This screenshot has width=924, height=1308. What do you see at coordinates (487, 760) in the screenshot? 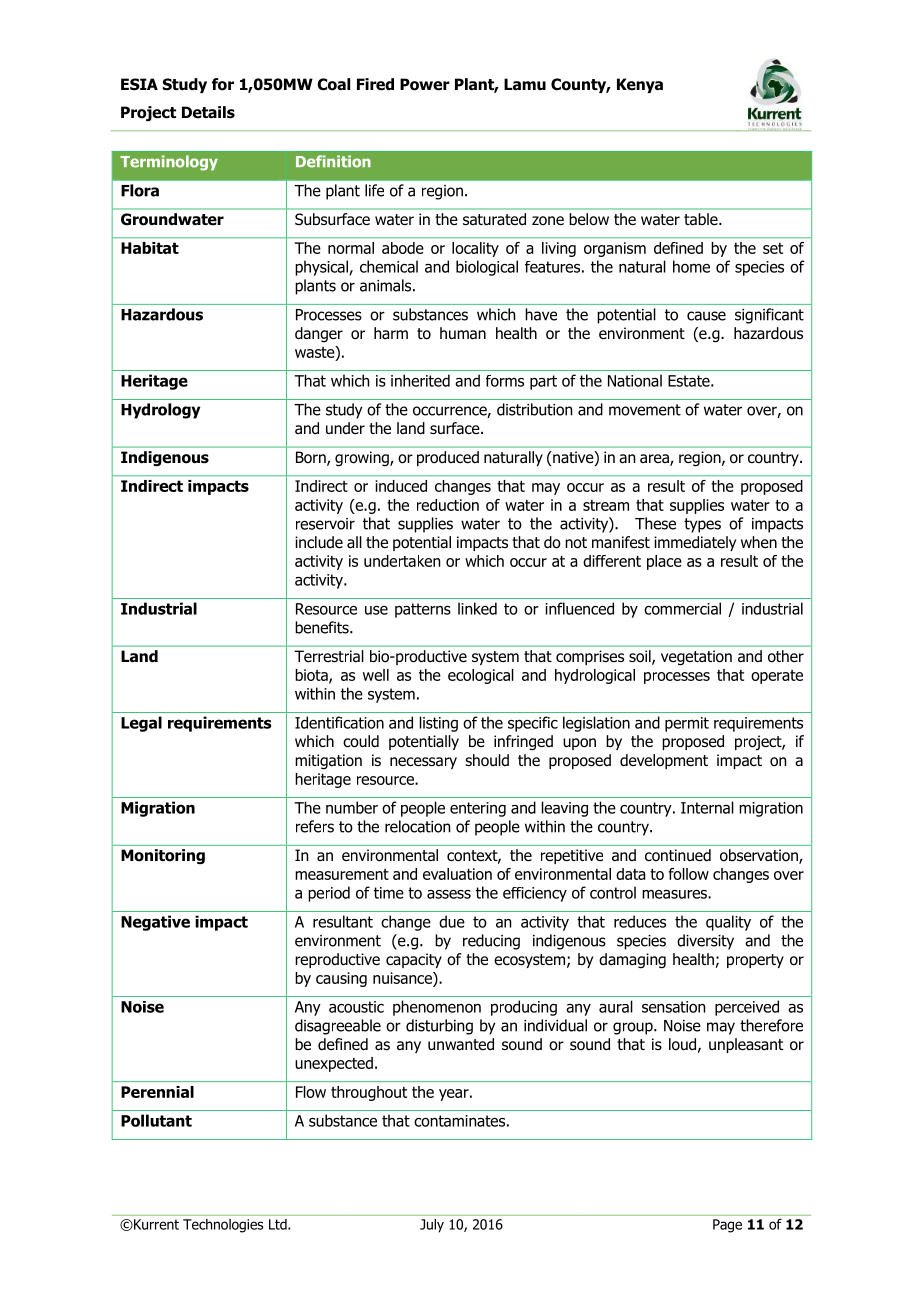
I see `should` at bounding box center [487, 760].
